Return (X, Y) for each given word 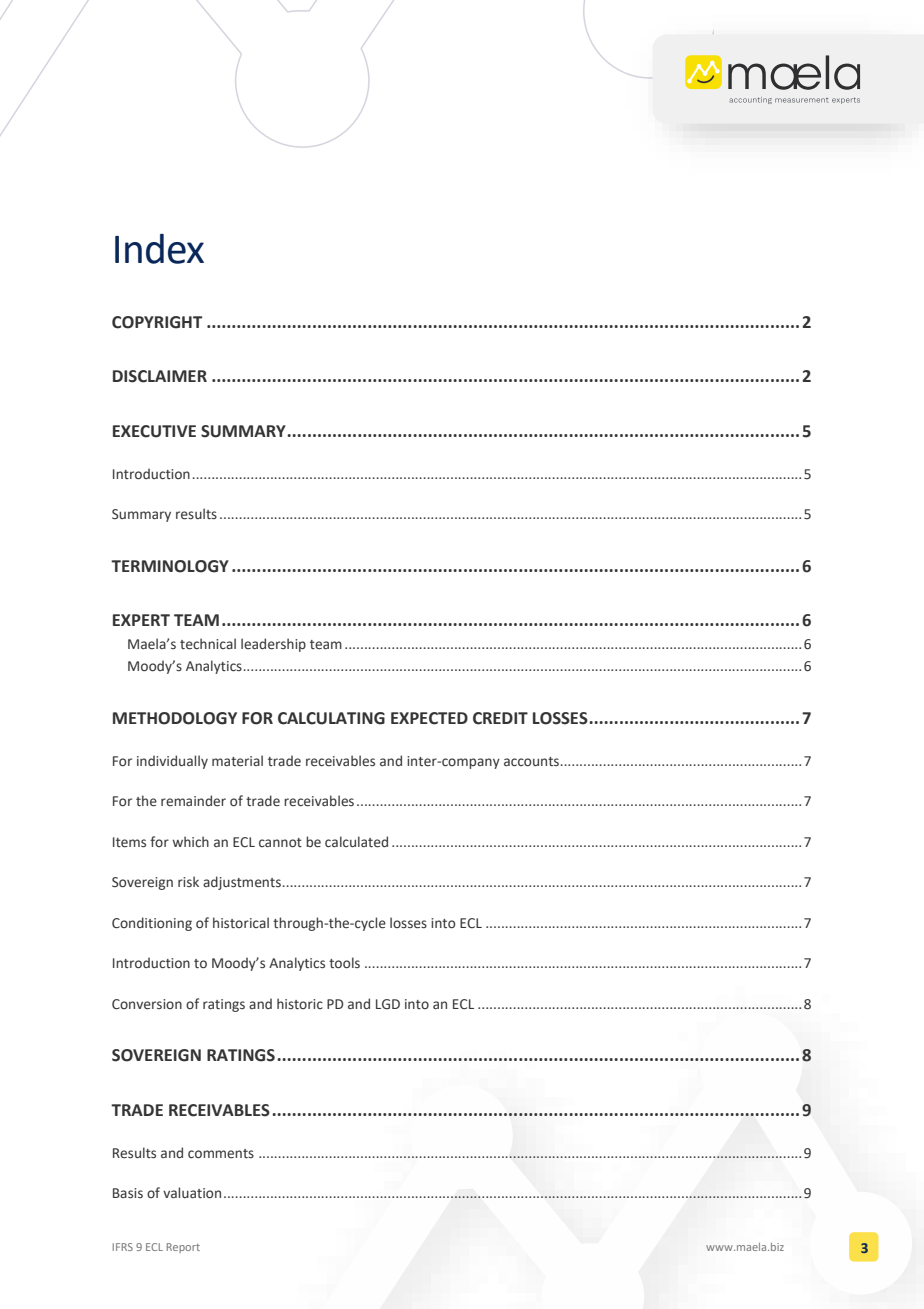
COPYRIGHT (157, 322)
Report (183, 1248)
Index (159, 249)
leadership (273, 645)
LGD (388, 1004)
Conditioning (152, 924)
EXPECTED (429, 718)
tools (344, 962)
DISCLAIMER (160, 376)
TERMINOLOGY (170, 566)
